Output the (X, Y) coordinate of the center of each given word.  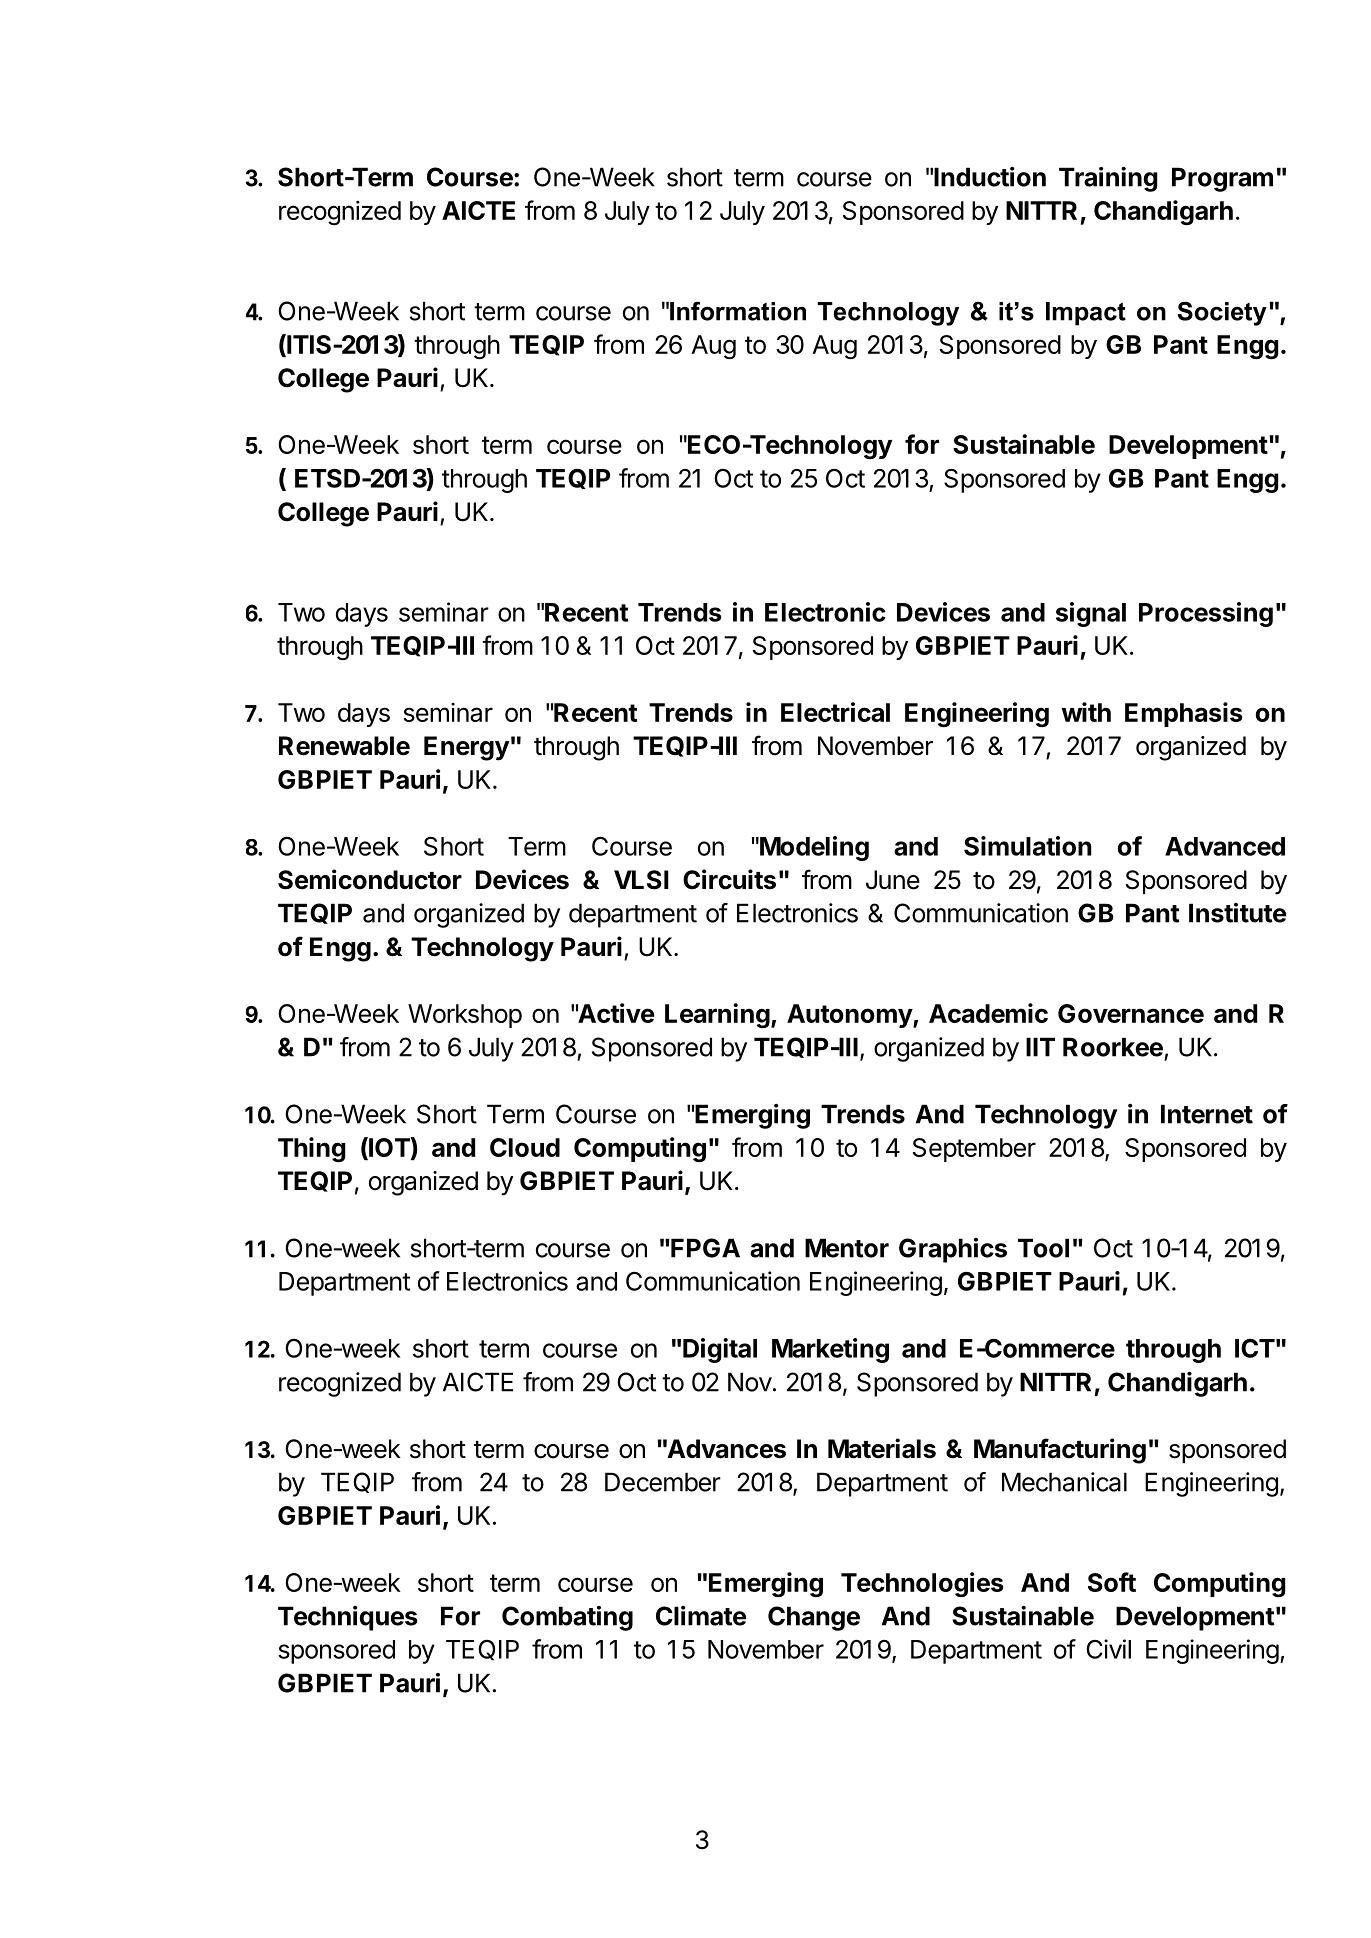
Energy (467, 748)
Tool (1043, 1248)
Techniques (348, 1618)
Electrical (835, 712)
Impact (1086, 314)
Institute (1237, 913)
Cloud (525, 1147)
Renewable (344, 746)
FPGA (704, 1248)
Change (814, 1618)
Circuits (729, 879)
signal (1091, 614)
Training (1108, 179)
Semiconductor (370, 879)
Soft (1112, 1582)
